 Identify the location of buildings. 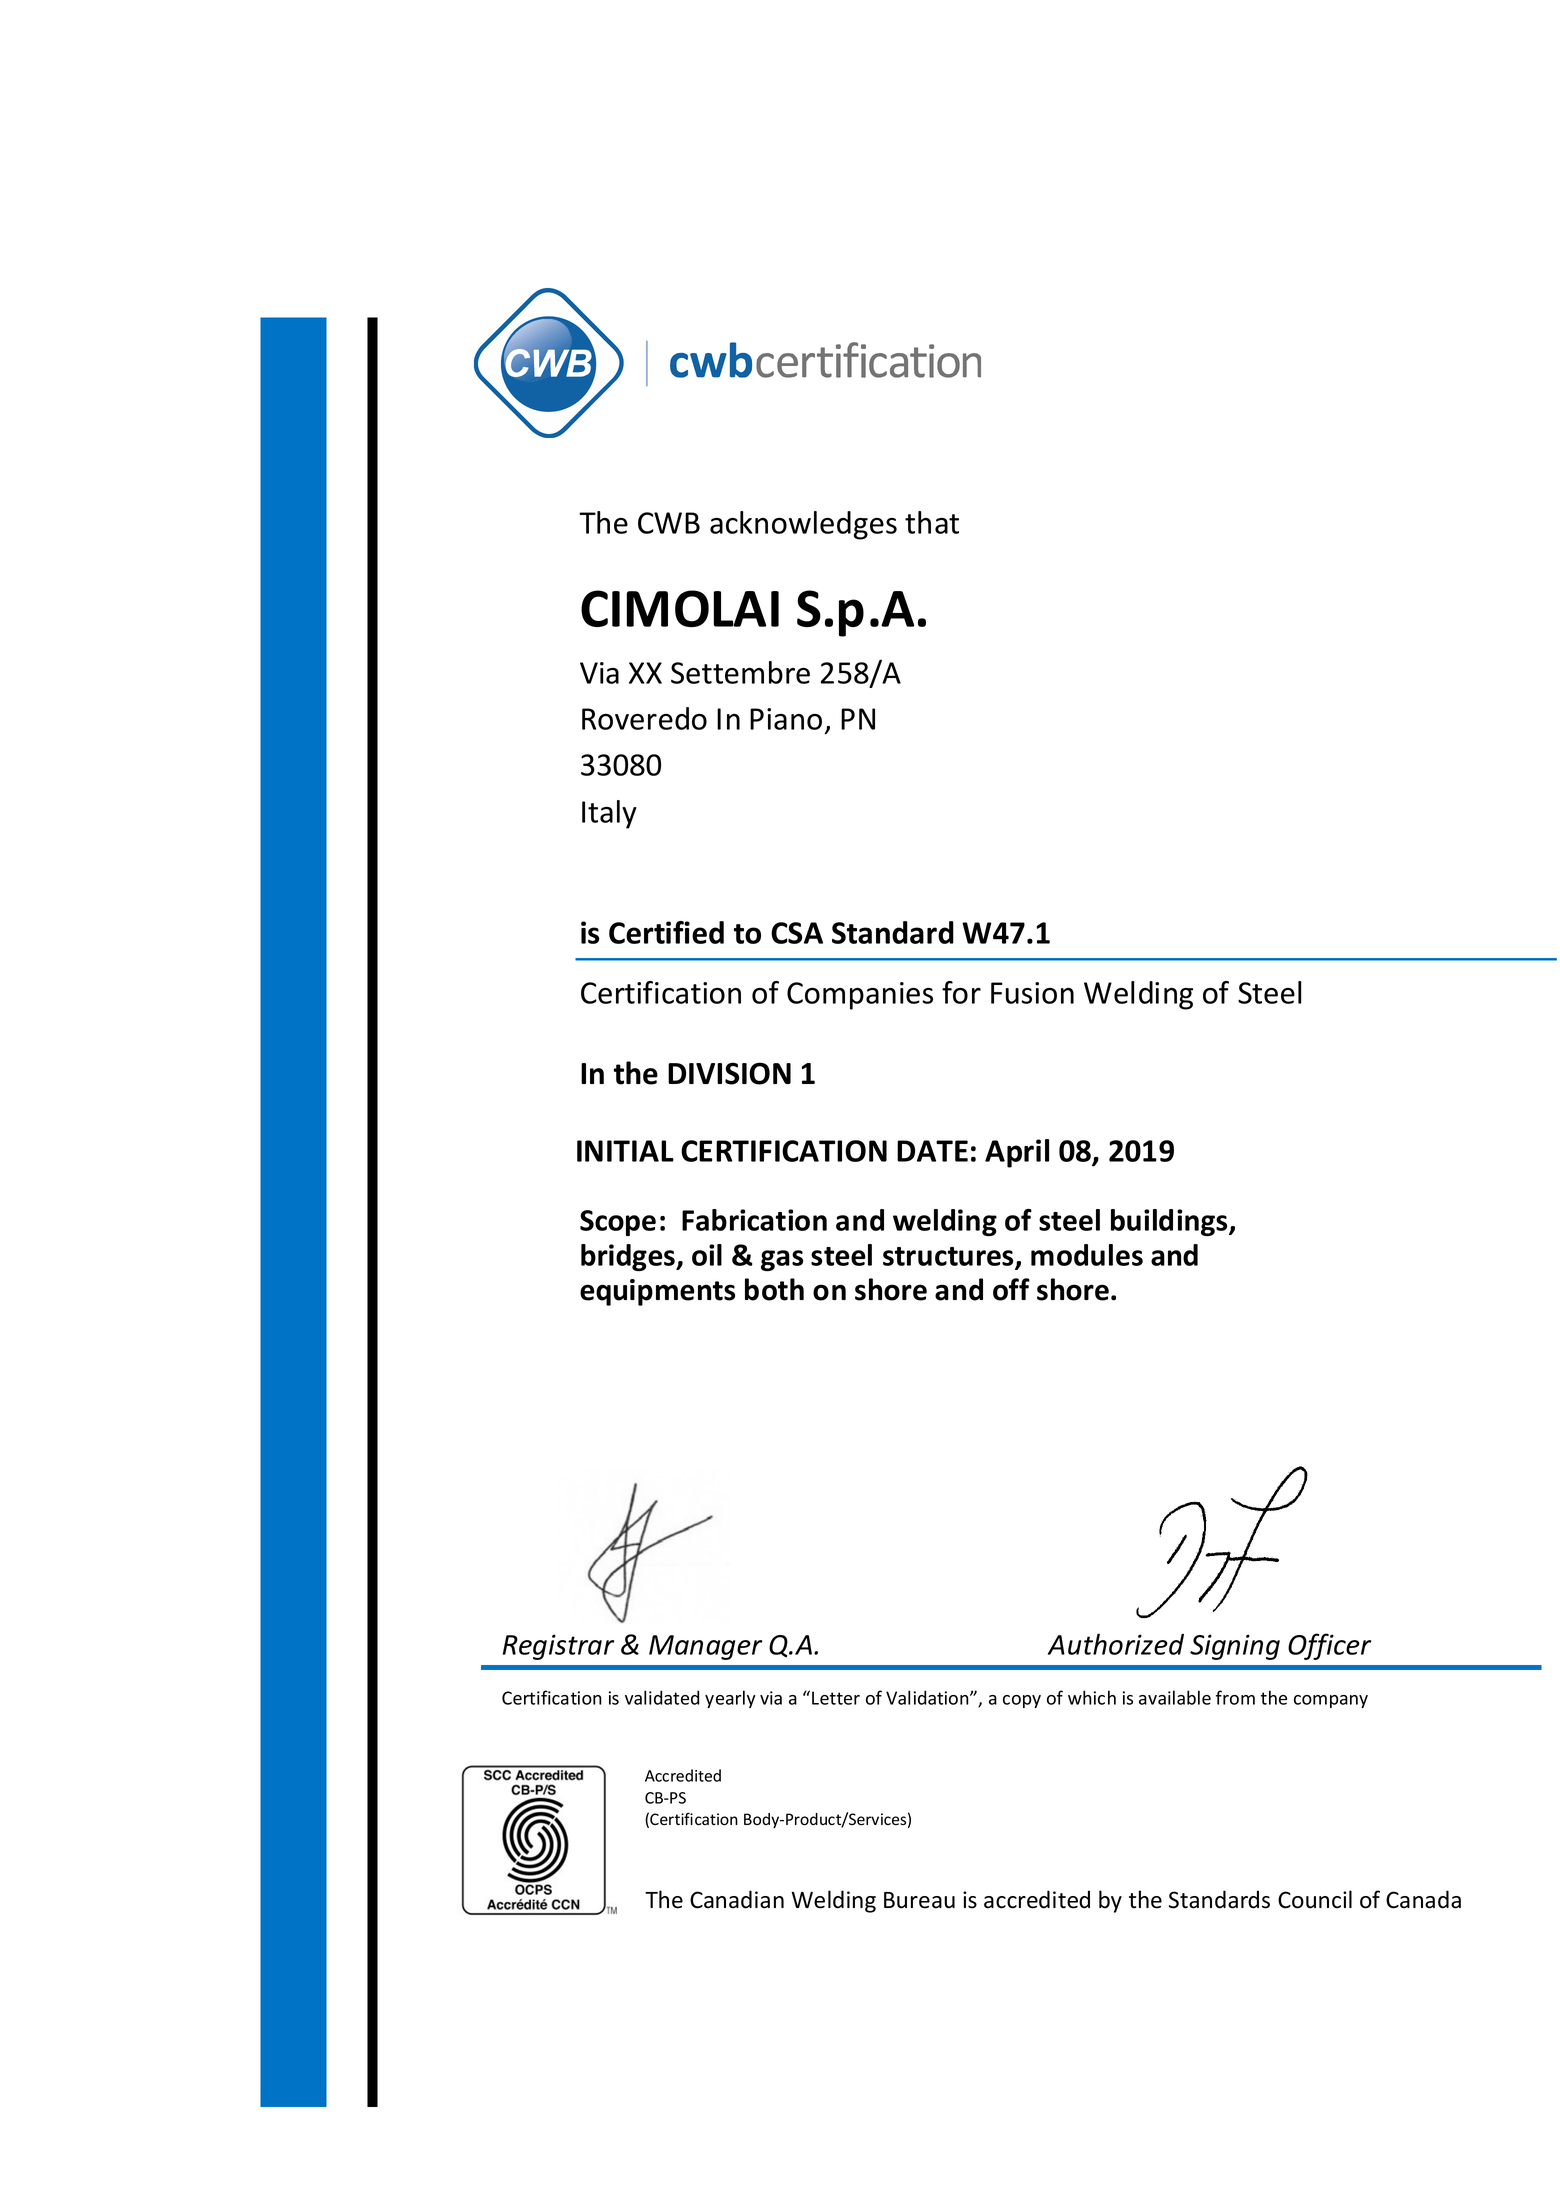
(1170, 1222).
